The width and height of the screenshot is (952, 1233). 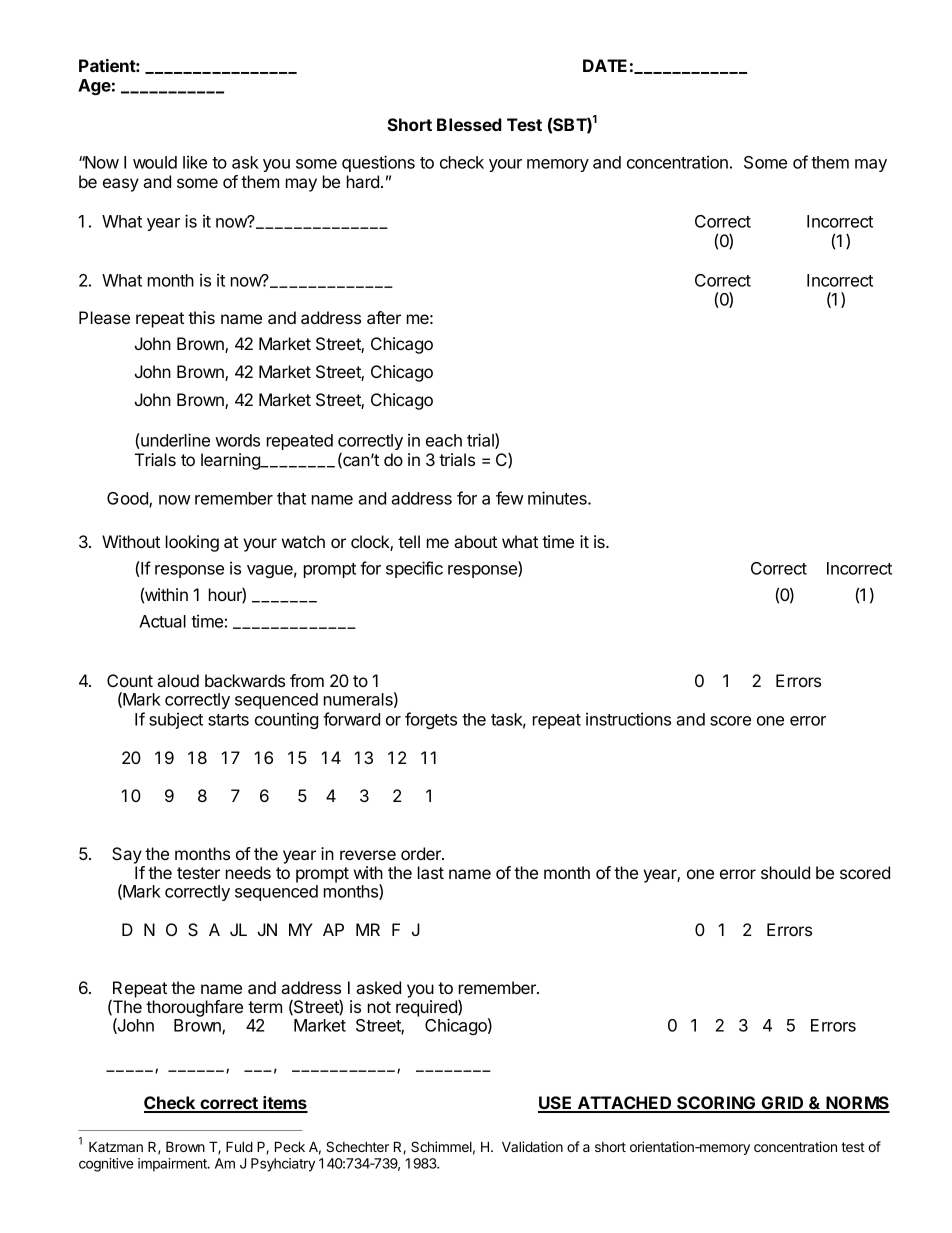 I want to click on impairment, so click(x=173, y=1165).
